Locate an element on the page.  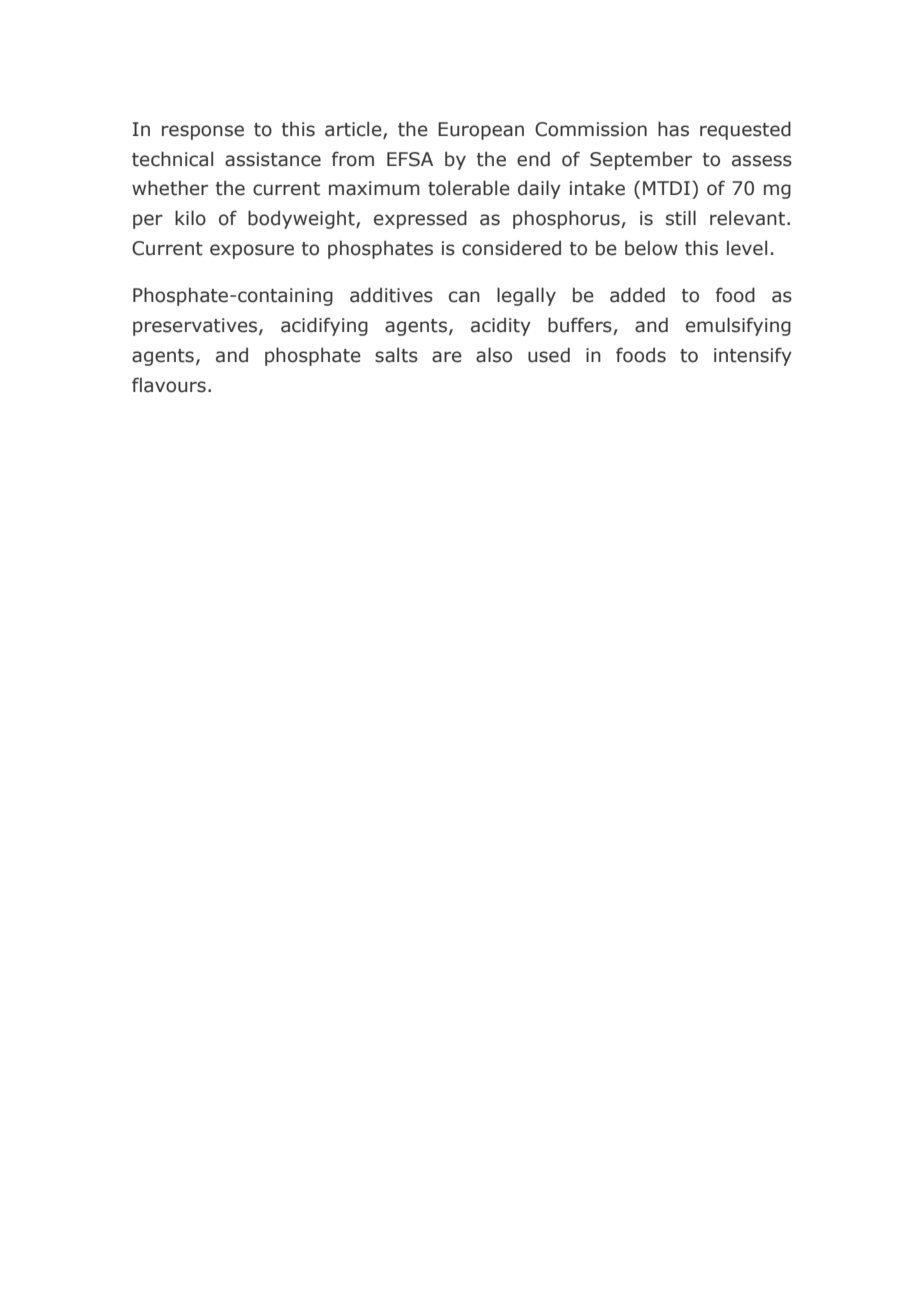
has is located at coordinates (673, 129).
